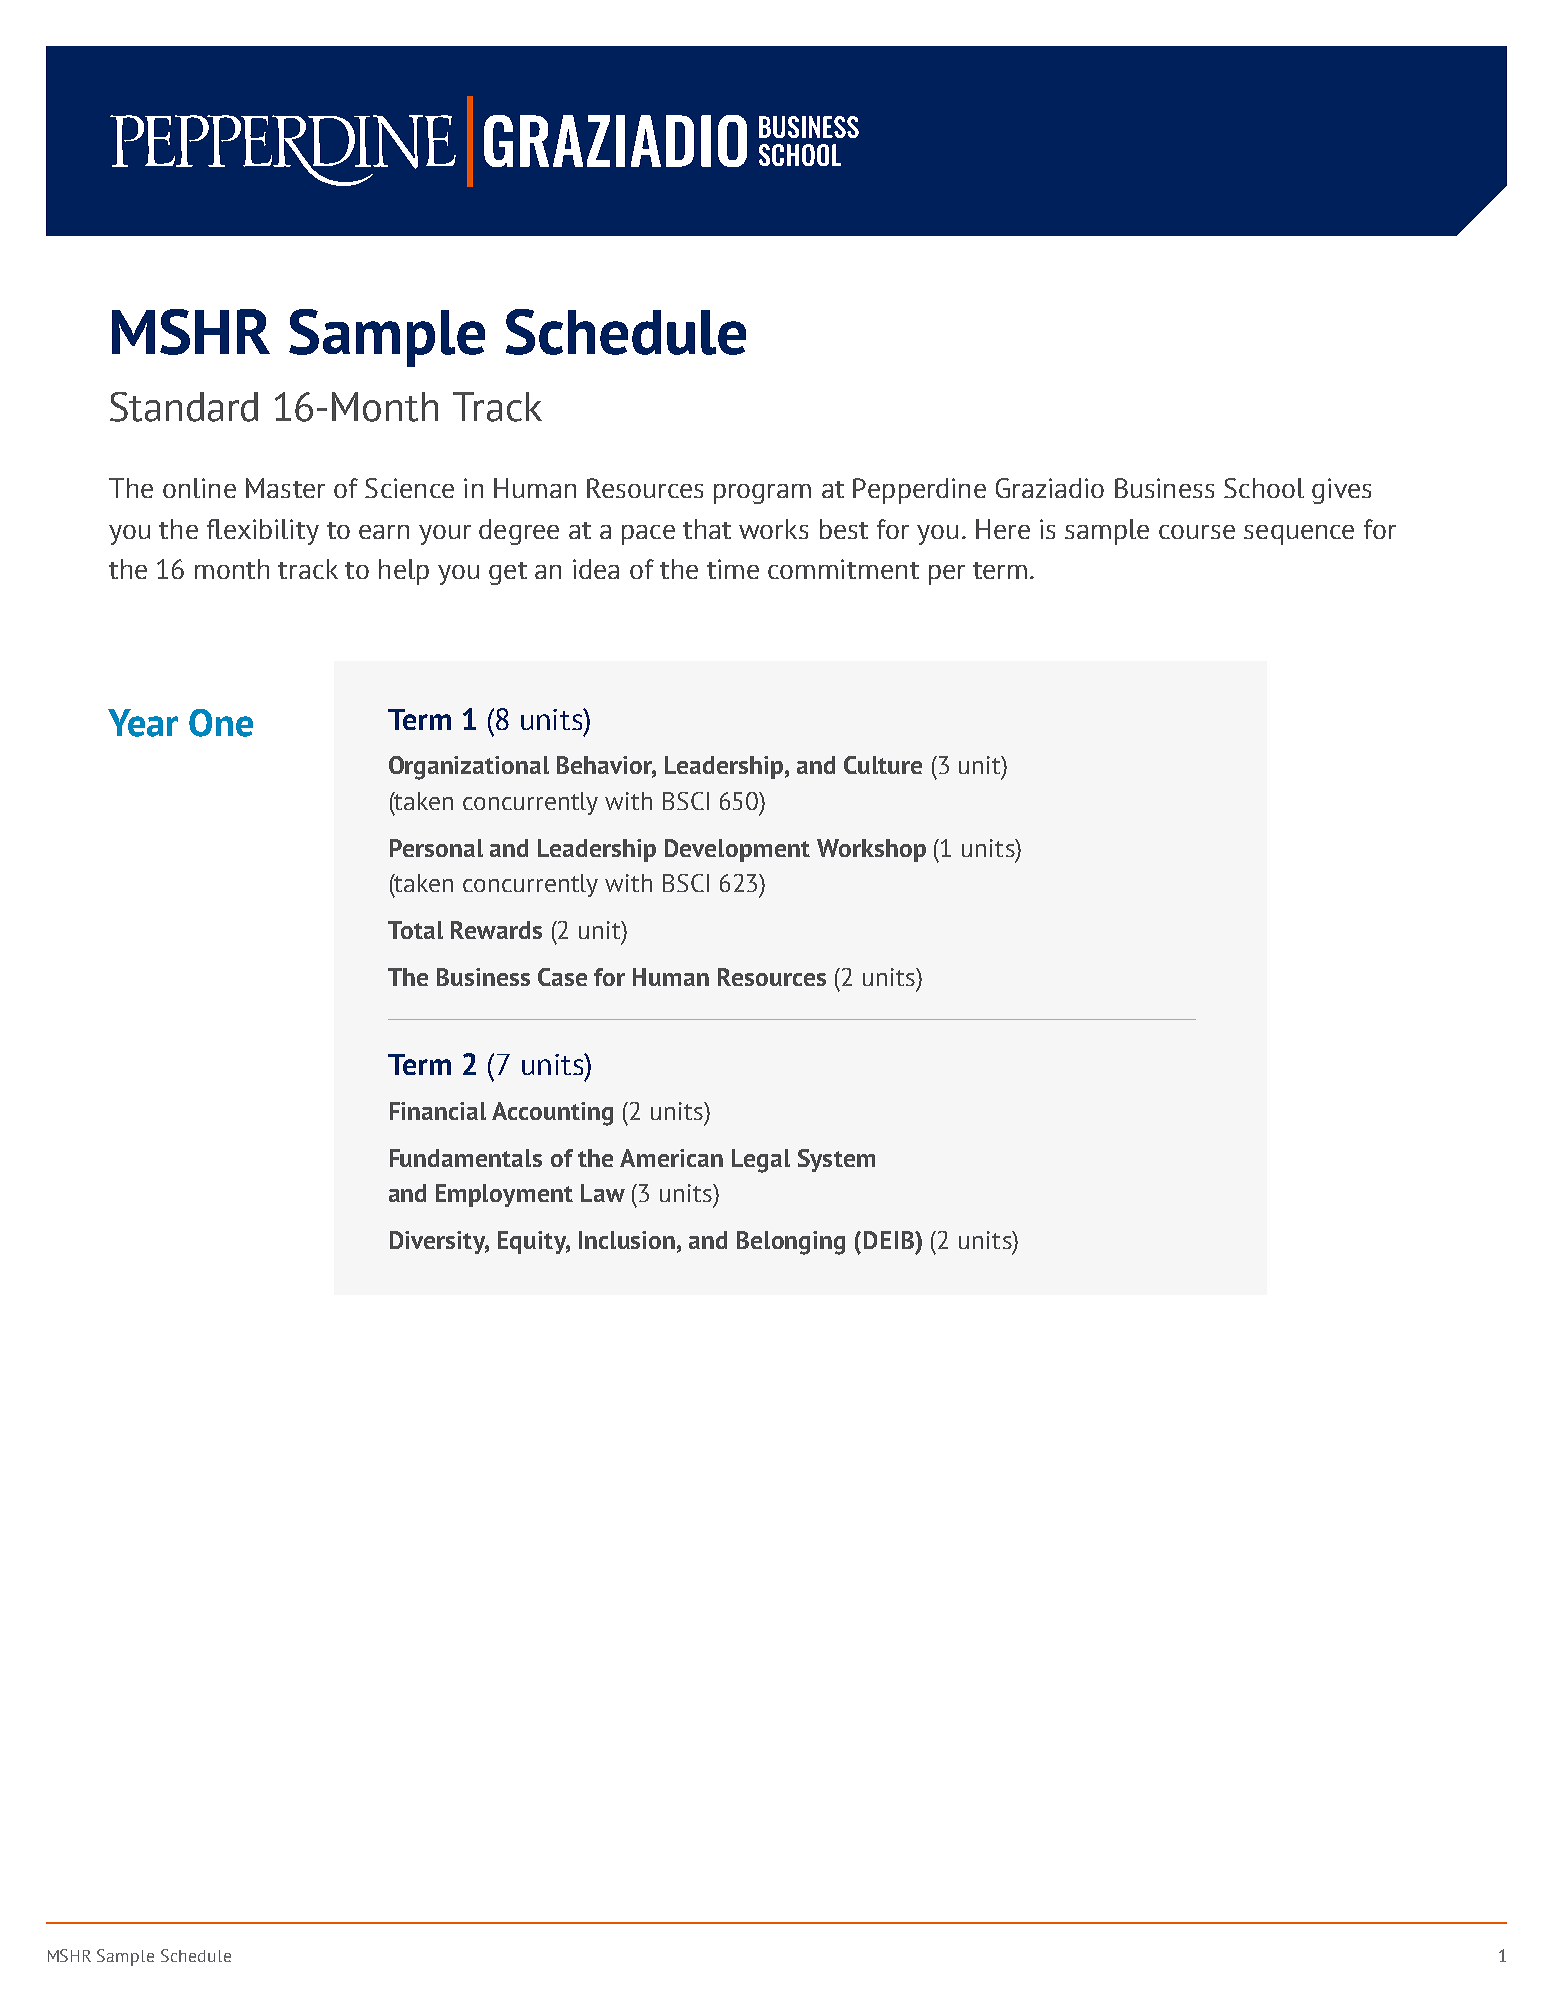  I want to click on Employment, so click(504, 1195).
